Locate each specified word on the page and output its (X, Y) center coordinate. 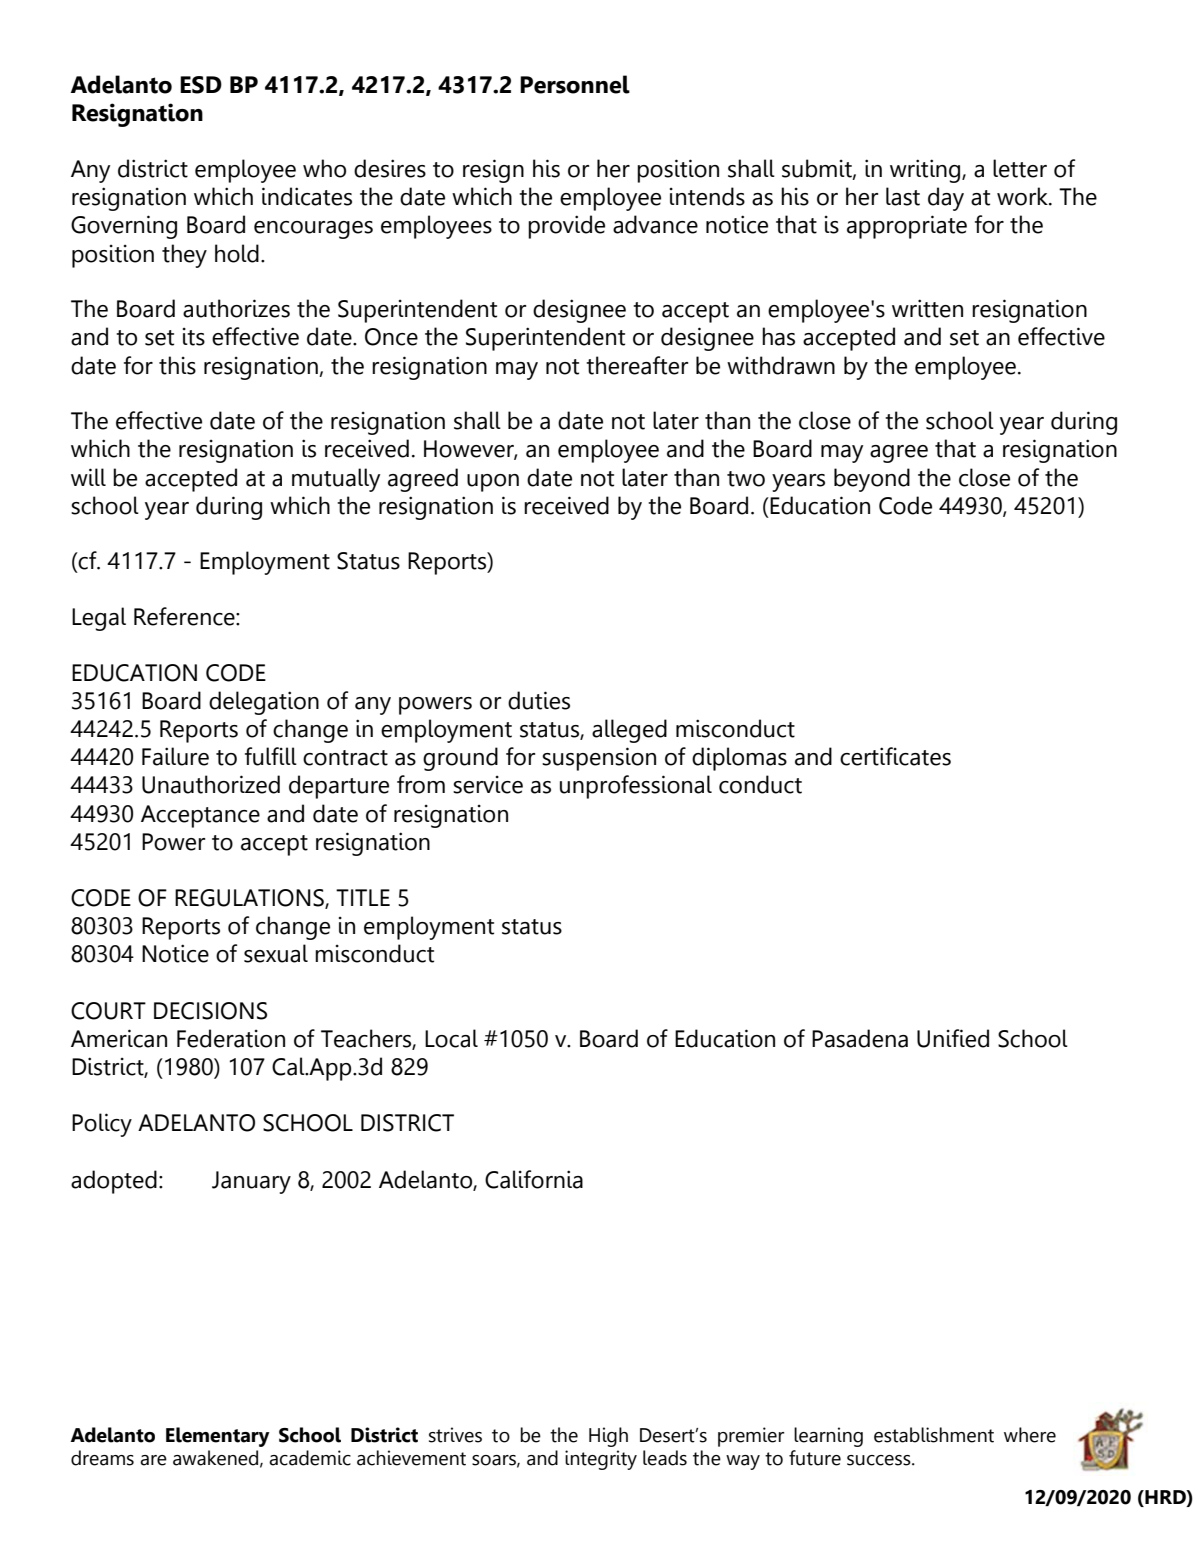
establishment (934, 1435)
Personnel (575, 84)
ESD (201, 85)
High (608, 1437)
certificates (895, 756)
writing (926, 171)
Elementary (218, 1437)
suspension (599, 759)
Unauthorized (211, 784)
